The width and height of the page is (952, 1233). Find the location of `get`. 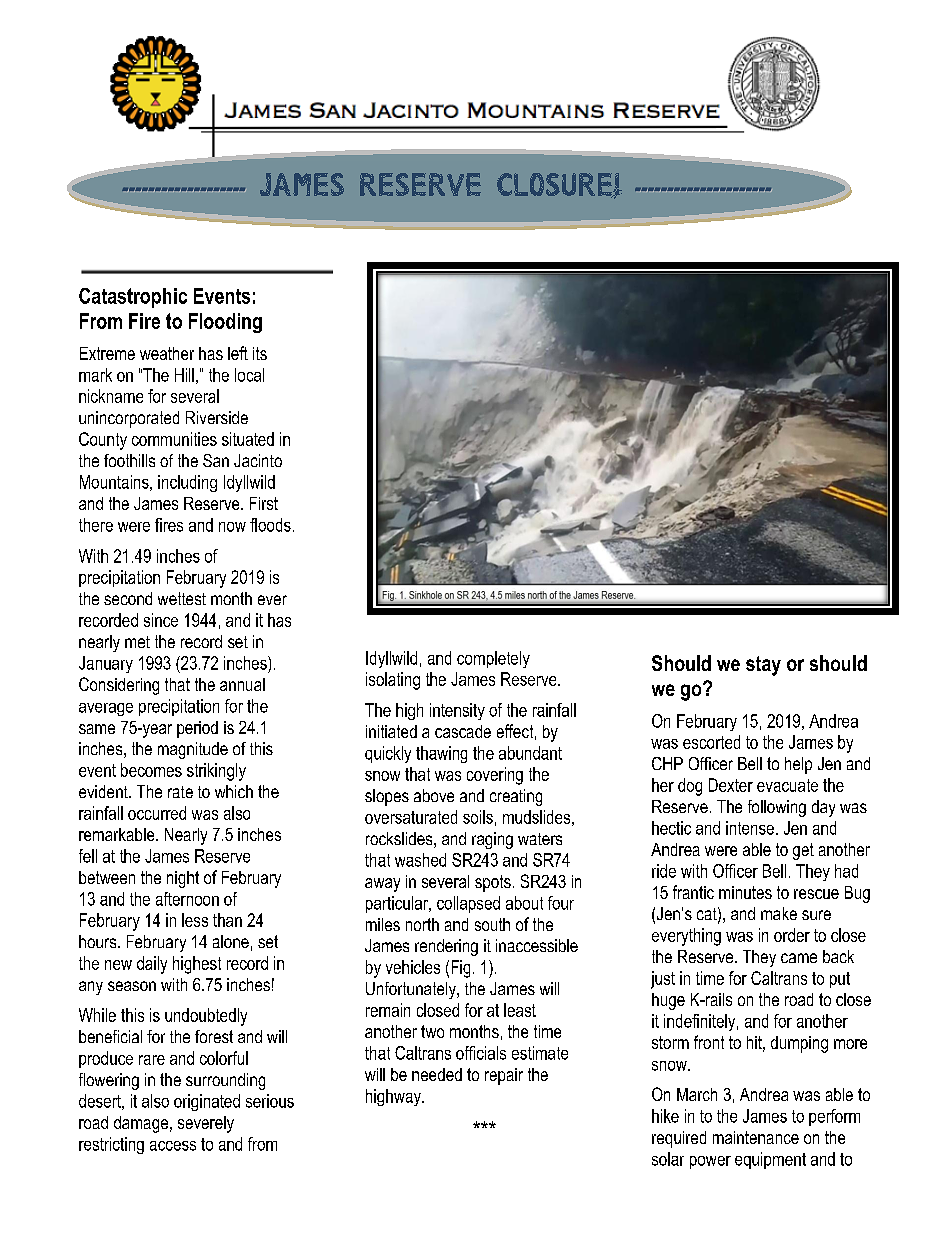

get is located at coordinates (803, 851).
